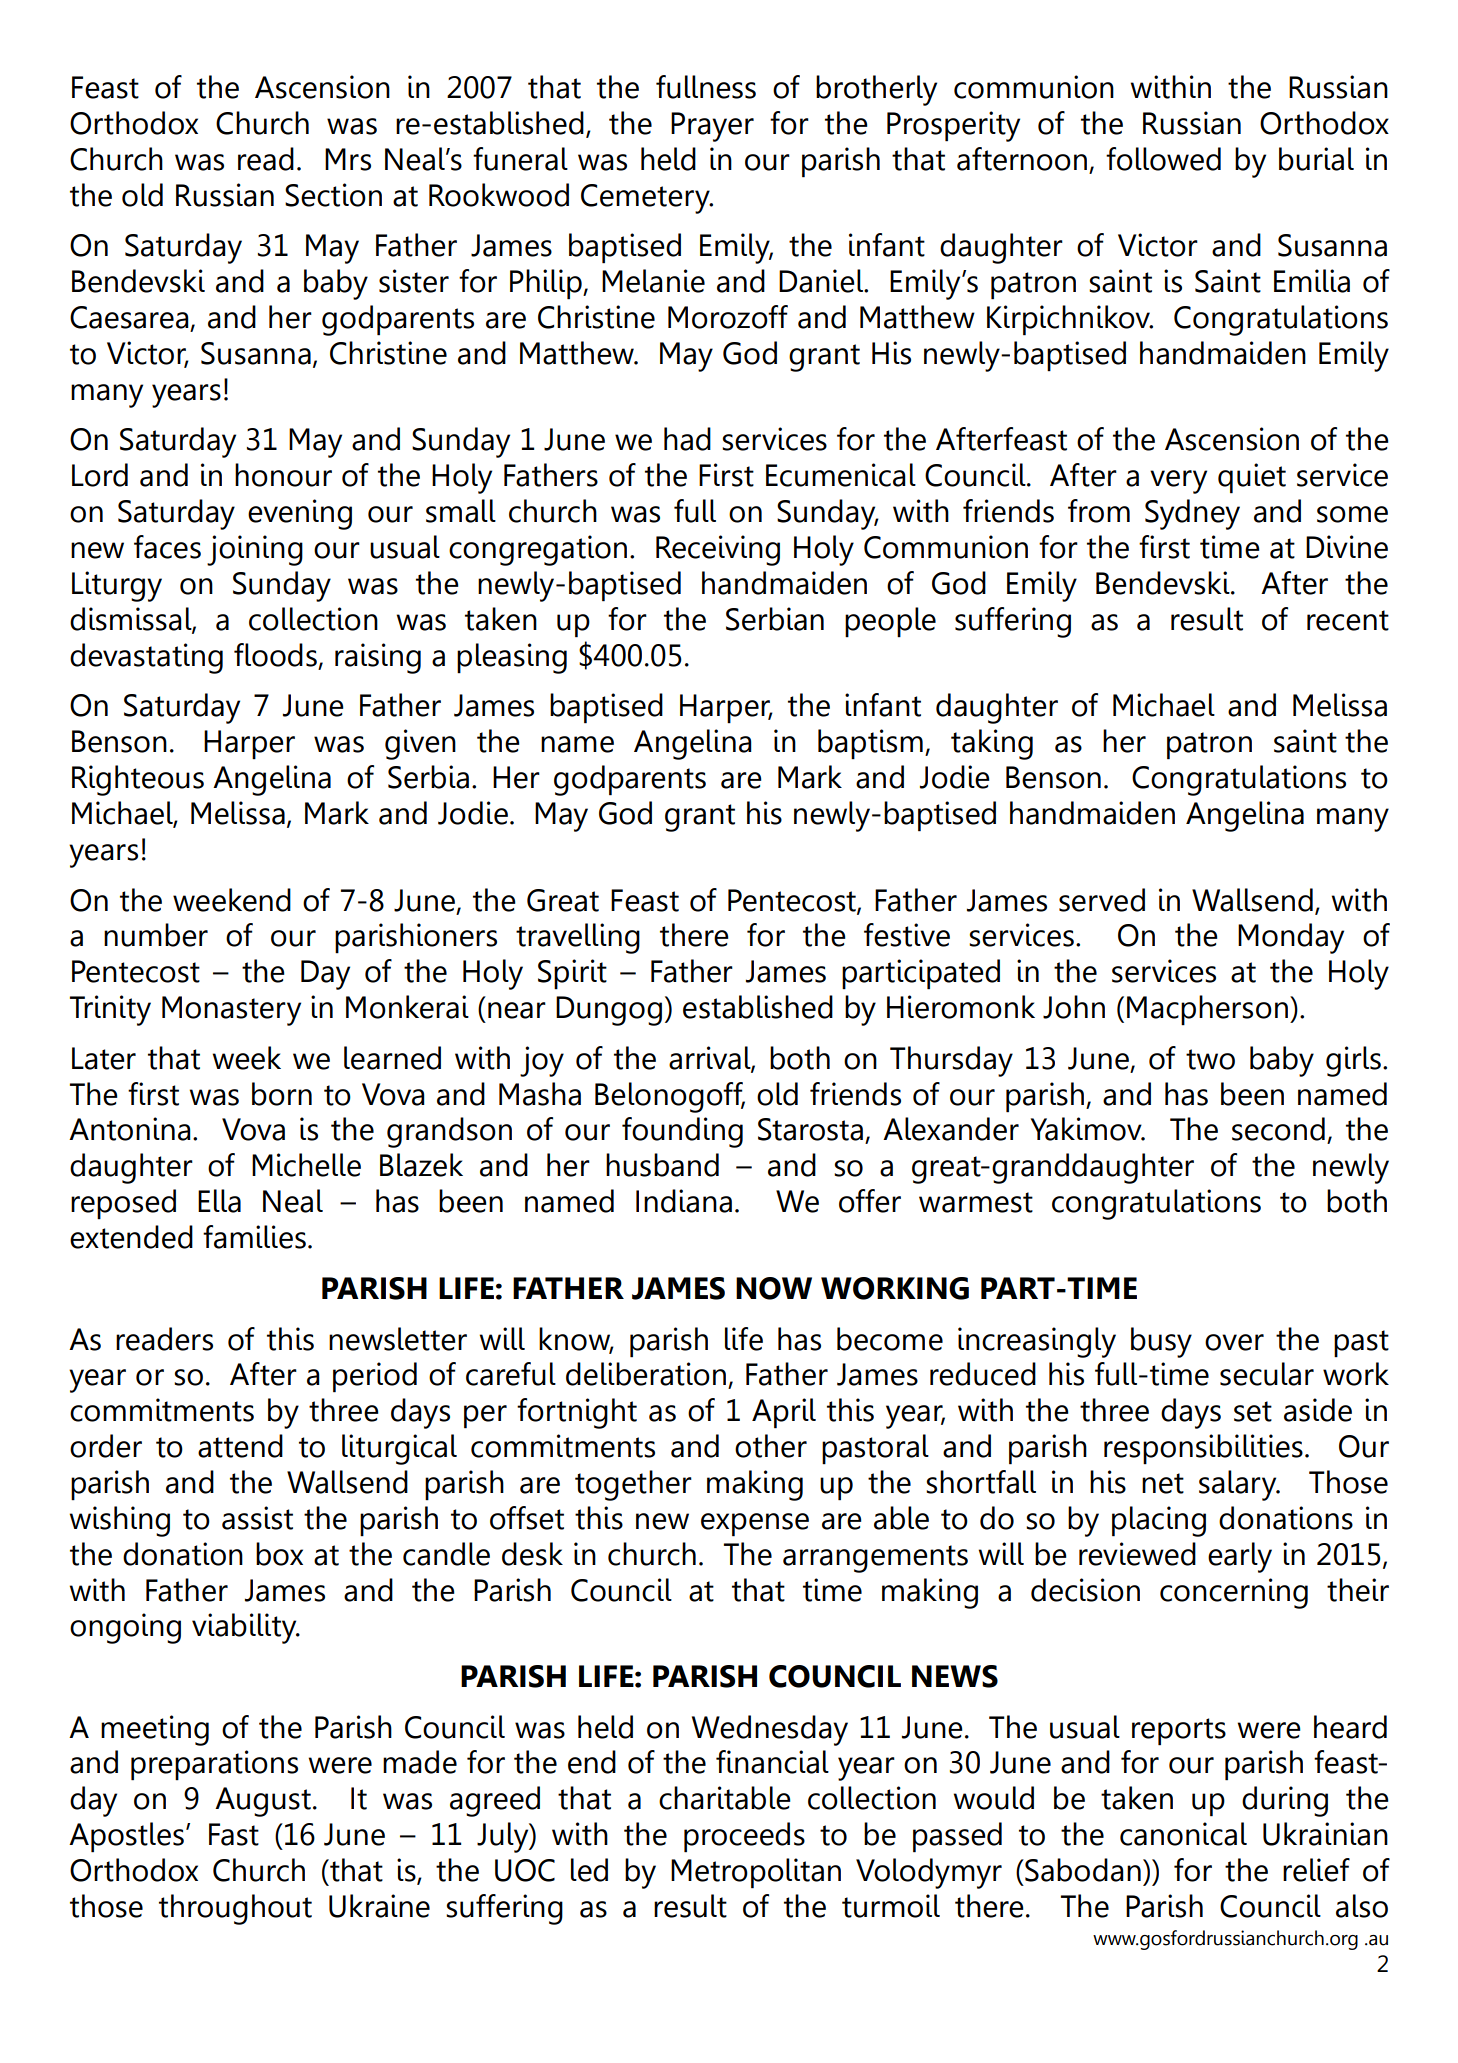 The height and width of the document is (2063, 1458). What do you see at coordinates (718, 550) in the document?
I see `Receiving` at bounding box center [718, 550].
